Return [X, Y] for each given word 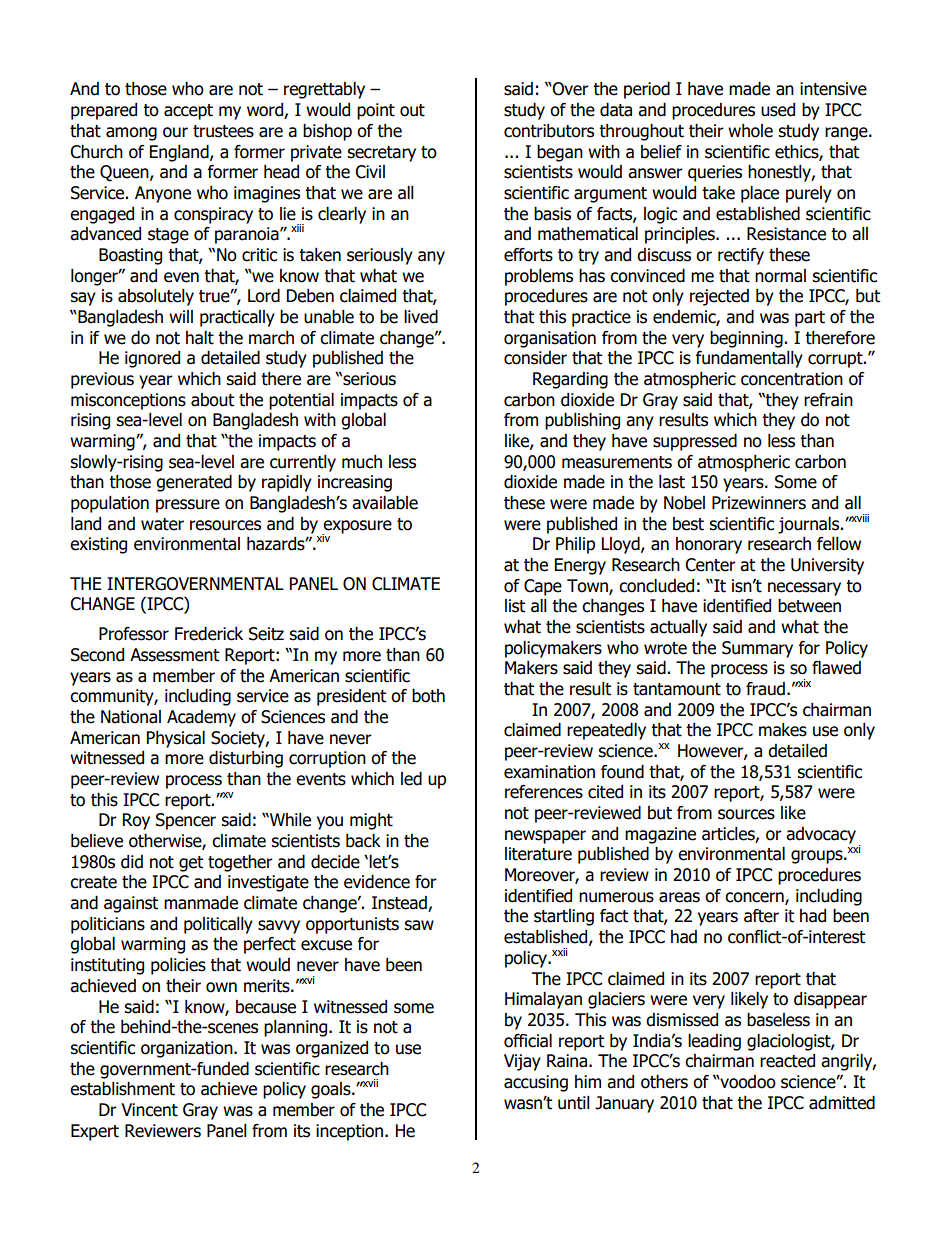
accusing [536, 1083]
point [376, 111]
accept [188, 112]
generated [194, 483]
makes [783, 730]
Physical [176, 739]
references [544, 792]
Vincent [149, 1110]
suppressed [695, 442]
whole [750, 131]
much [362, 462]
